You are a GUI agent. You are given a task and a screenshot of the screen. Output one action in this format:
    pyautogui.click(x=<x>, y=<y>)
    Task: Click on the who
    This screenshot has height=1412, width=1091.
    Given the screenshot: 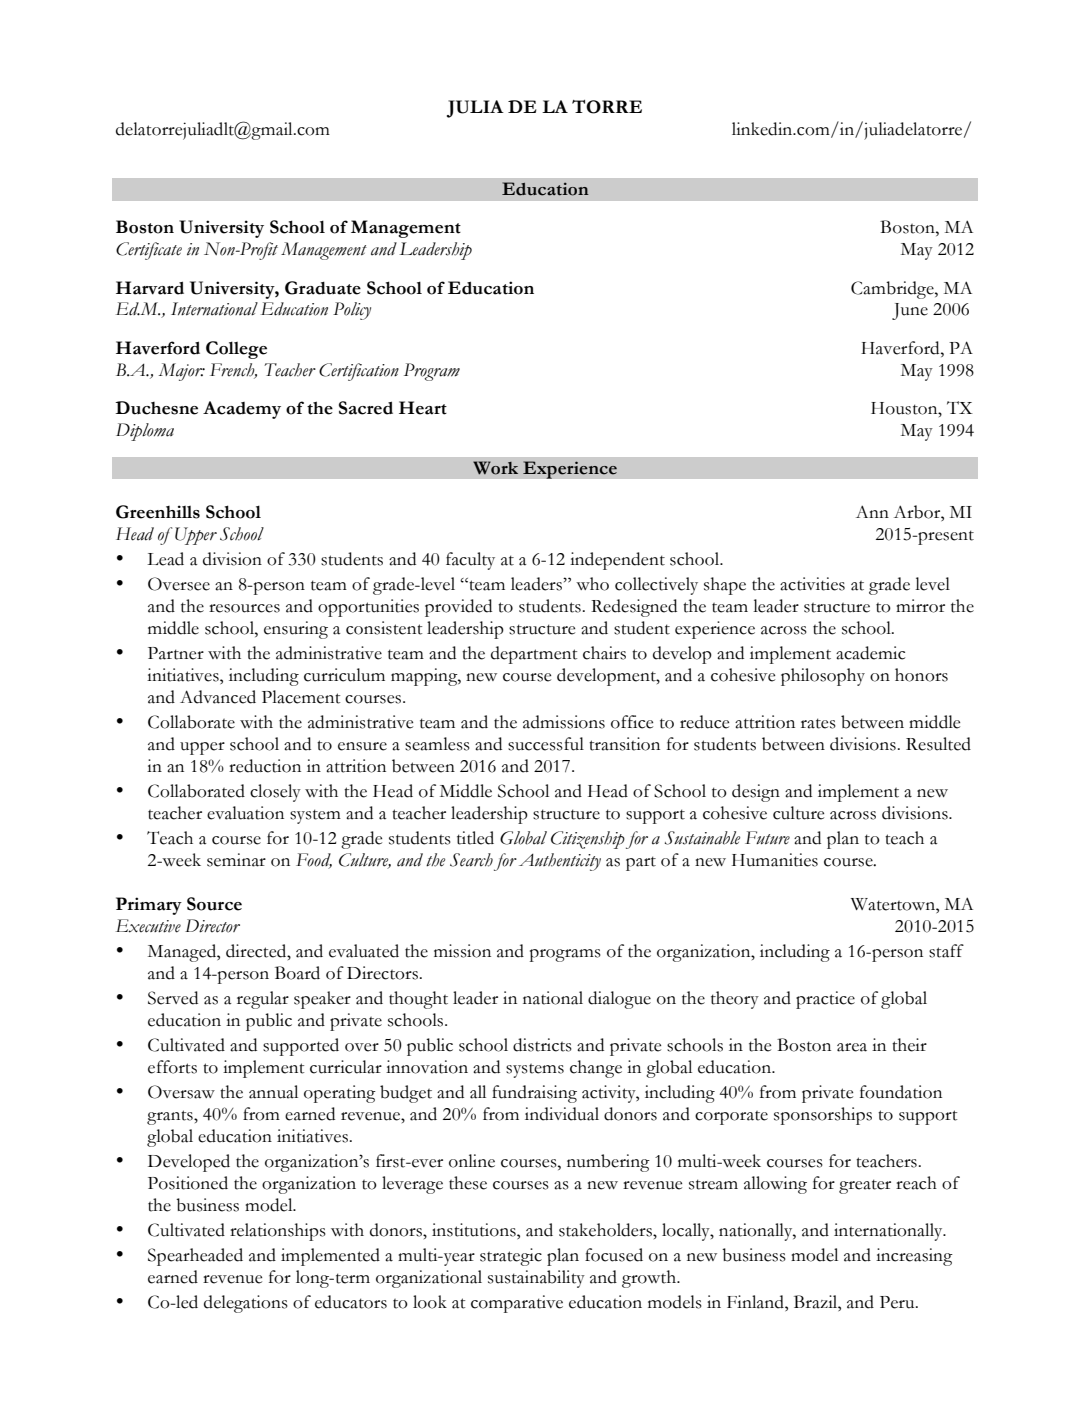 What is the action you would take?
    pyautogui.click(x=592, y=584)
